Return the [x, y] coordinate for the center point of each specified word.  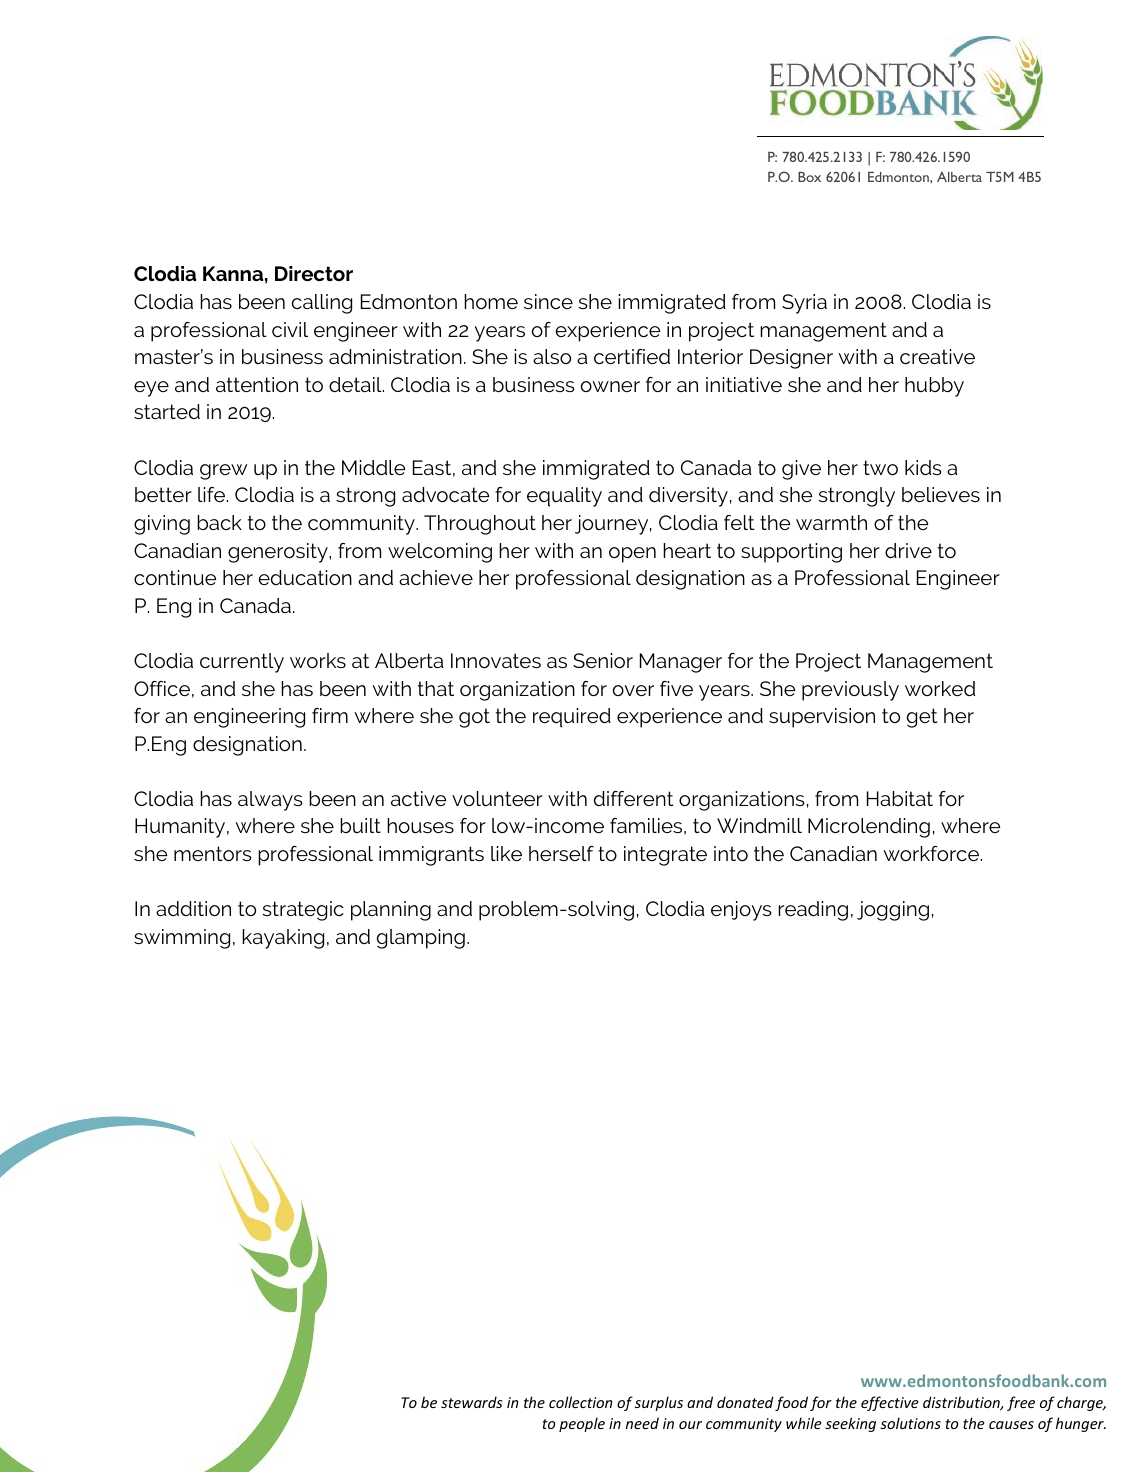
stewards [471, 1402]
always [270, 801]
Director [314, 273]
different [634, 798]
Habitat [900, 798]
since [548, 301]
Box [809, 177]
